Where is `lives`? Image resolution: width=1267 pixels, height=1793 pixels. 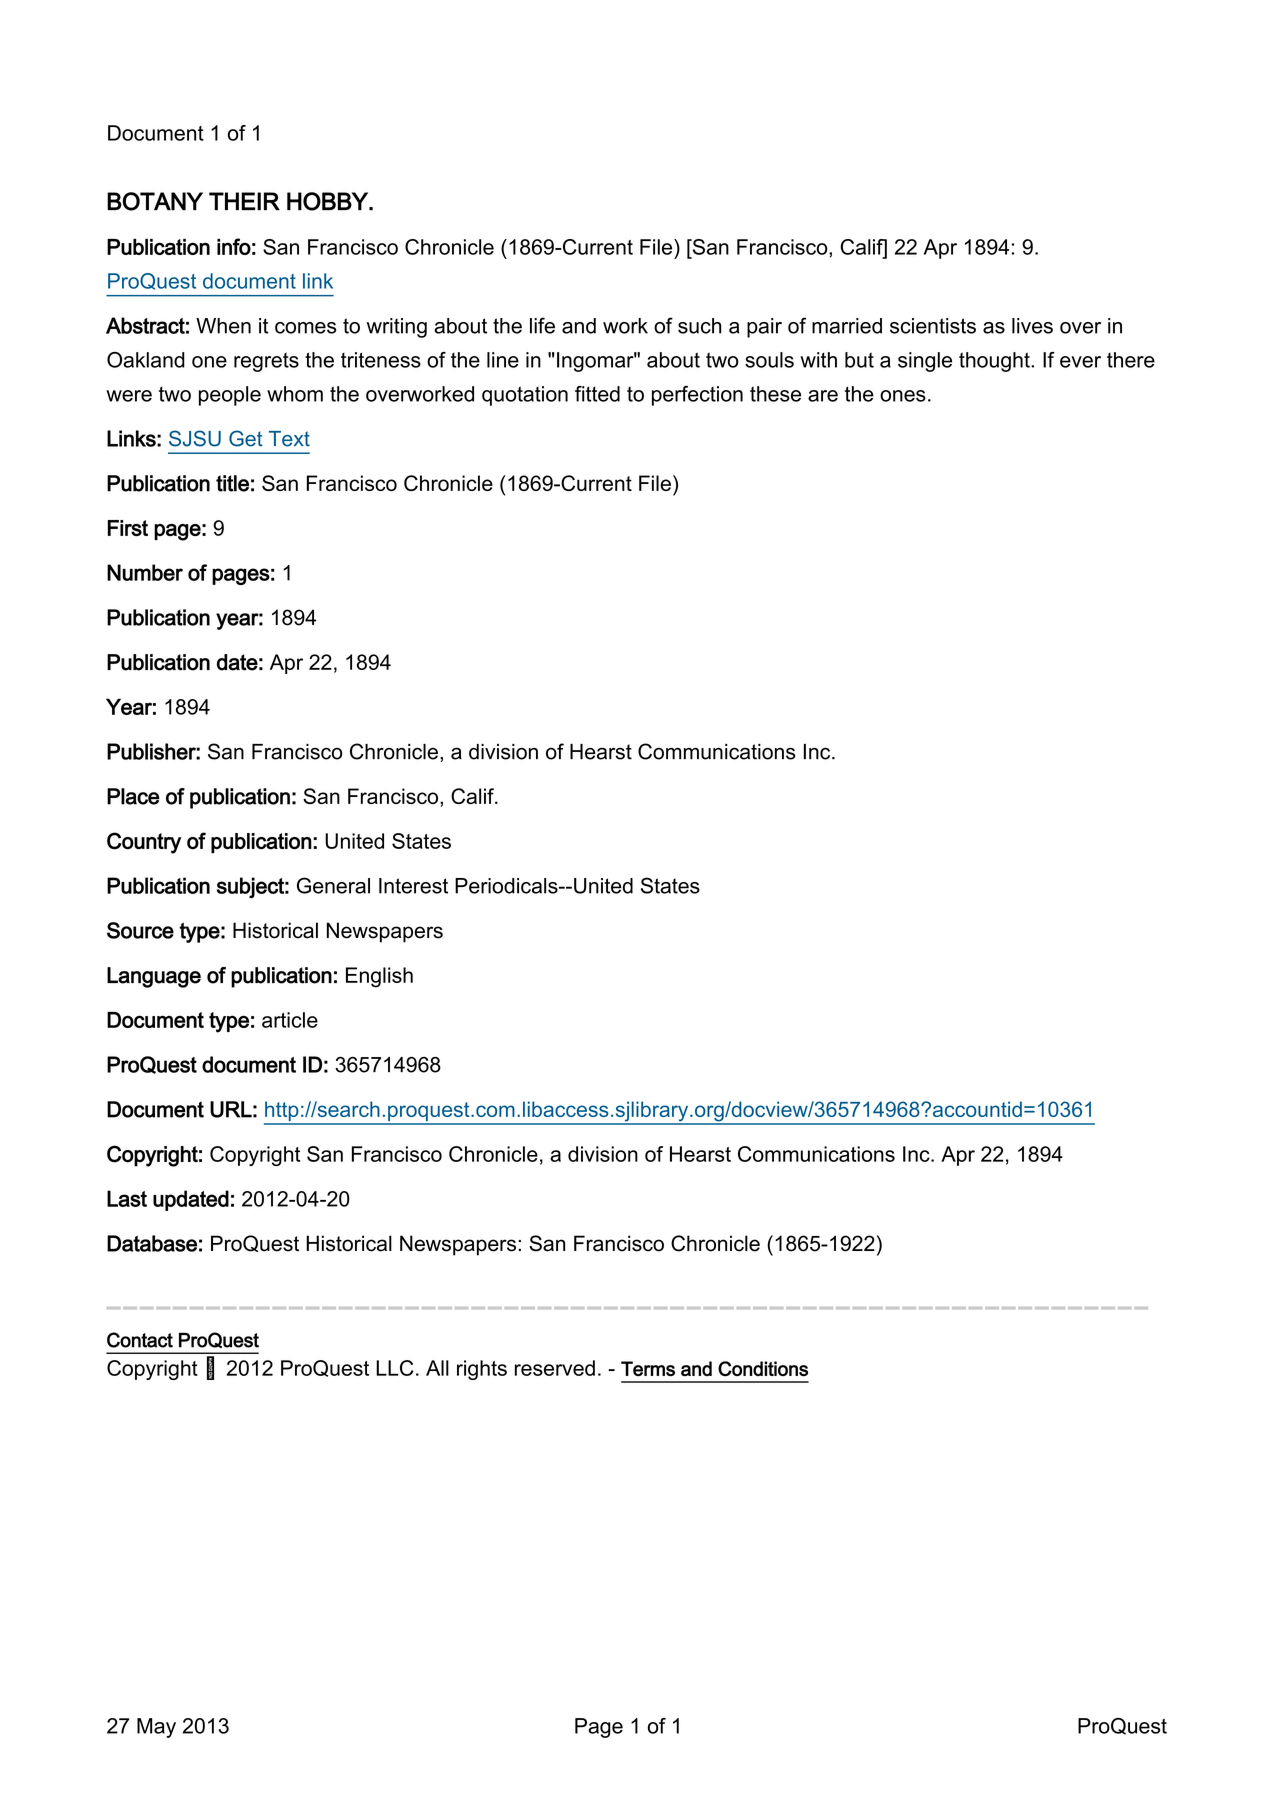
lives is located at coordinates (1032, 326).
